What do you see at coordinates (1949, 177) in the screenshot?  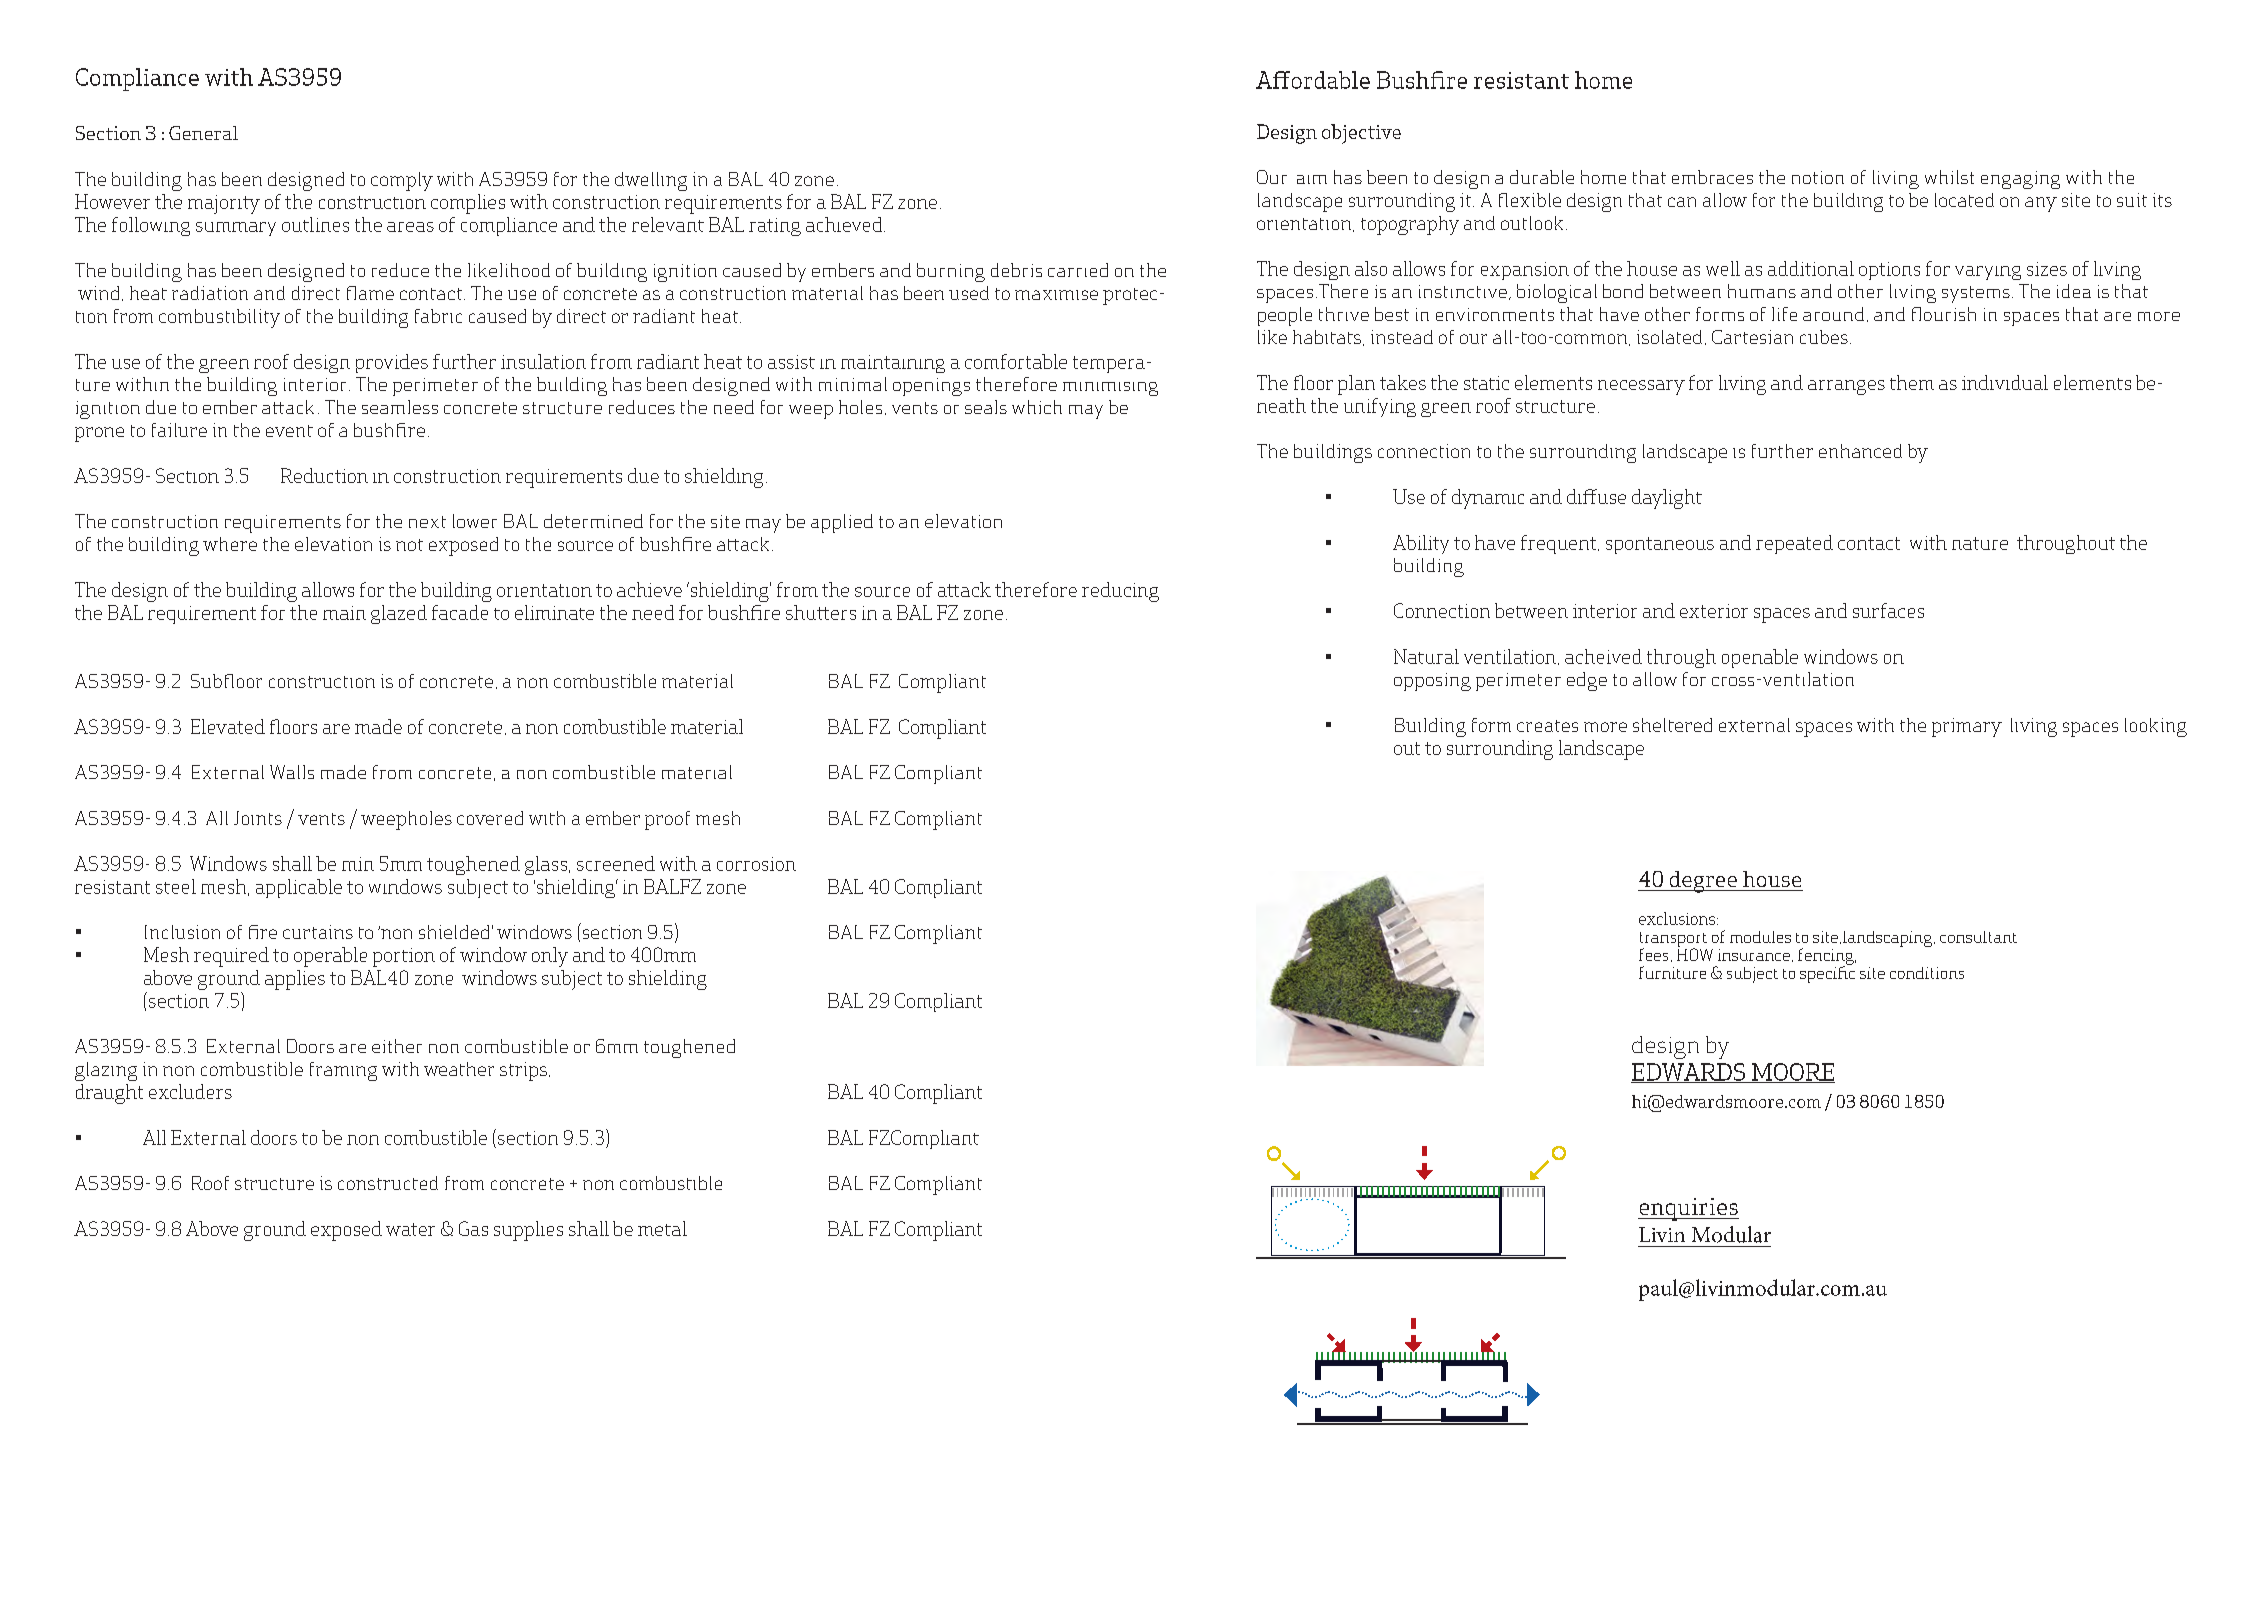 I see `whilst` at bounding box center [1949, 177].
